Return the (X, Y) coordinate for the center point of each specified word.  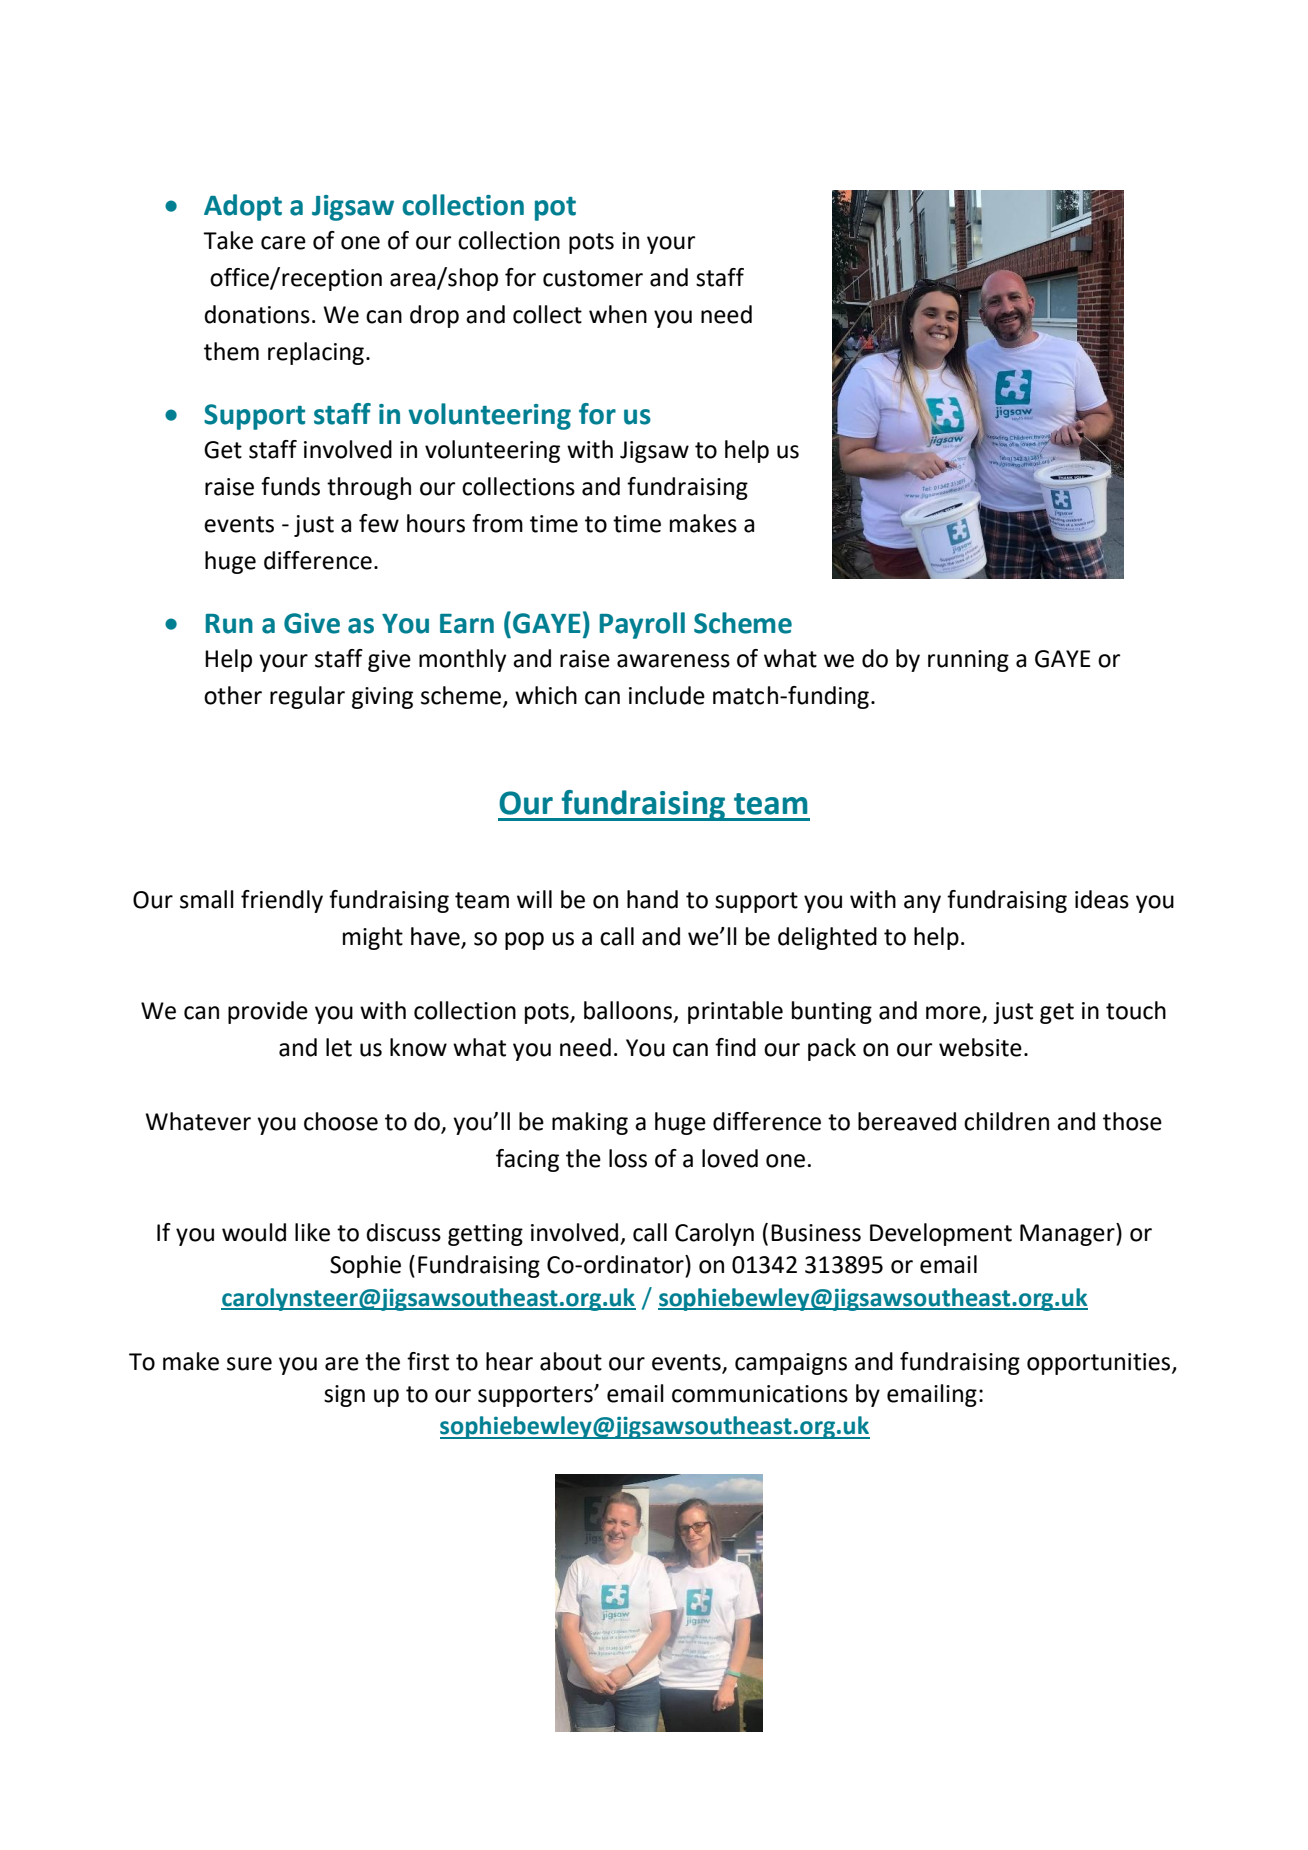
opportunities (1100, 1364)
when (618, 314)
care (283, 243)
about (571, 1361)
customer (593, 278)
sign (344, 1396)
